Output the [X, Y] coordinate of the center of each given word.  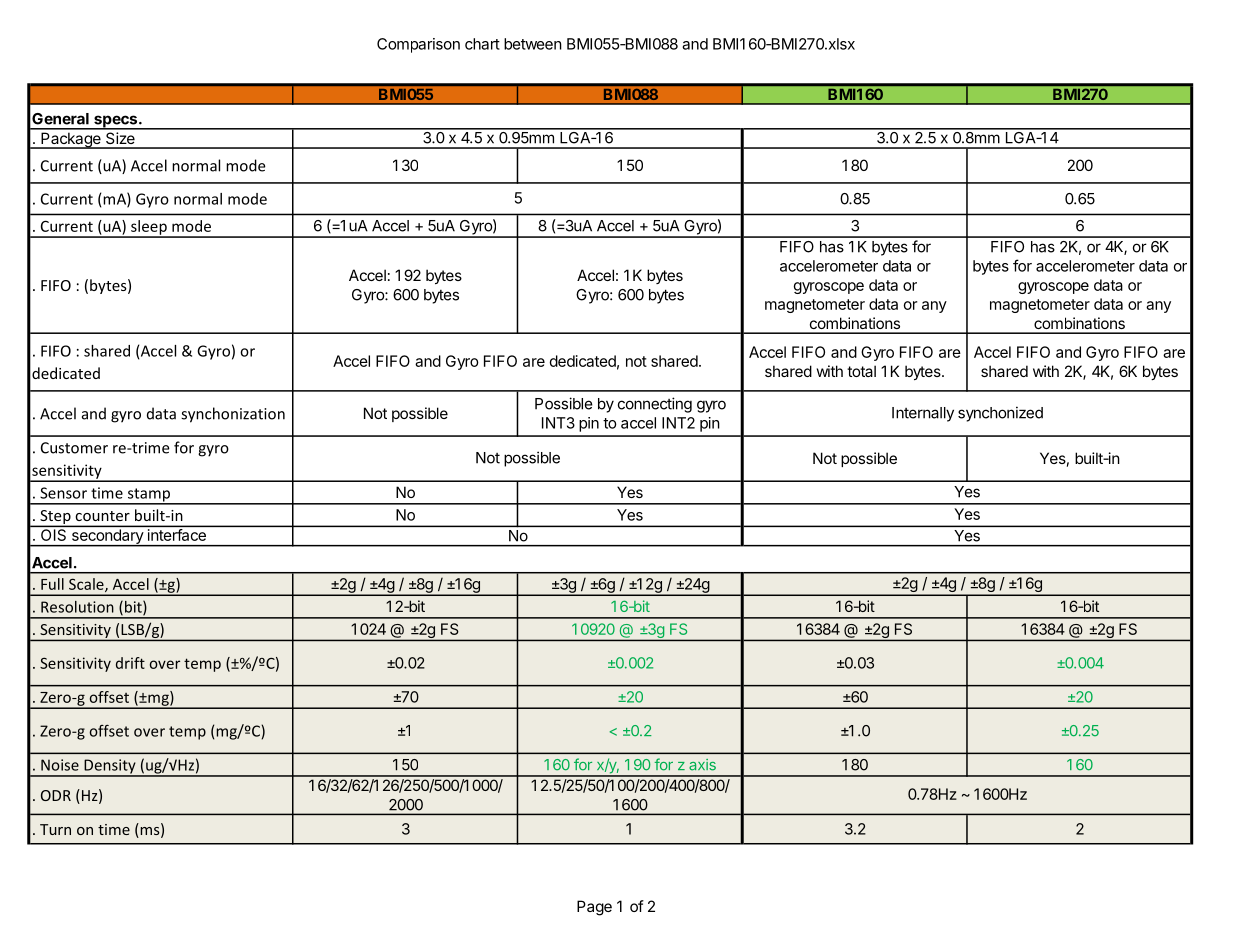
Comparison [418, 45]
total [861, 371]
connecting [655, 405]
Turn [55, 829]
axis [702, 765]
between [533, 44]
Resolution [77, 607]
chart [482, 44]
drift [130, 663]
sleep [149, 228]
